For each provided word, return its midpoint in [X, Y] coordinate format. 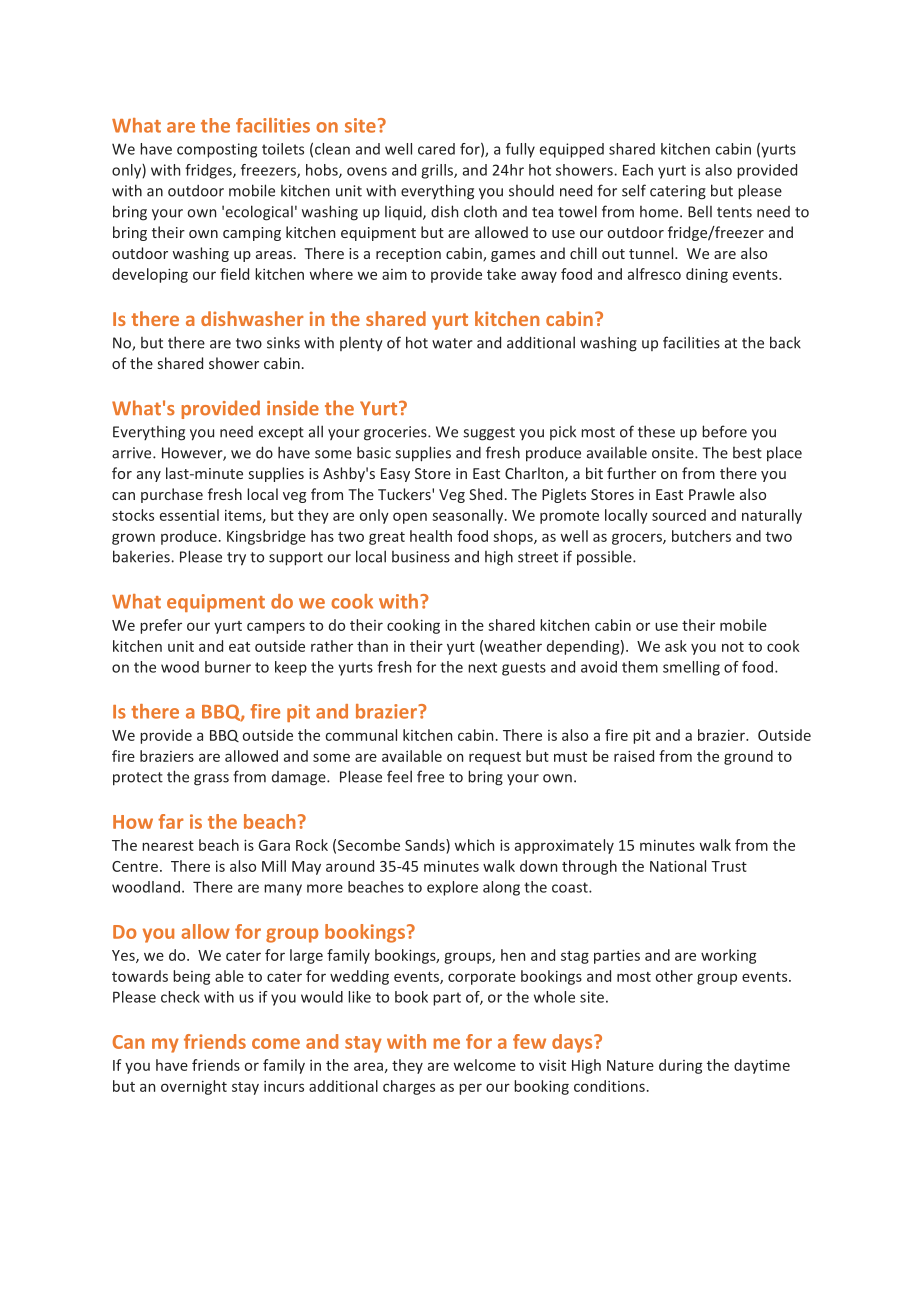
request [495, 758]
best [747, 453]
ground [748, 757]
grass [211, 780]
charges [409, 1087]
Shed [485, 494]
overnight [194, 1087]
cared [436, 149]
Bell [700, 212]
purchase [172, 495]
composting [217, 150]
